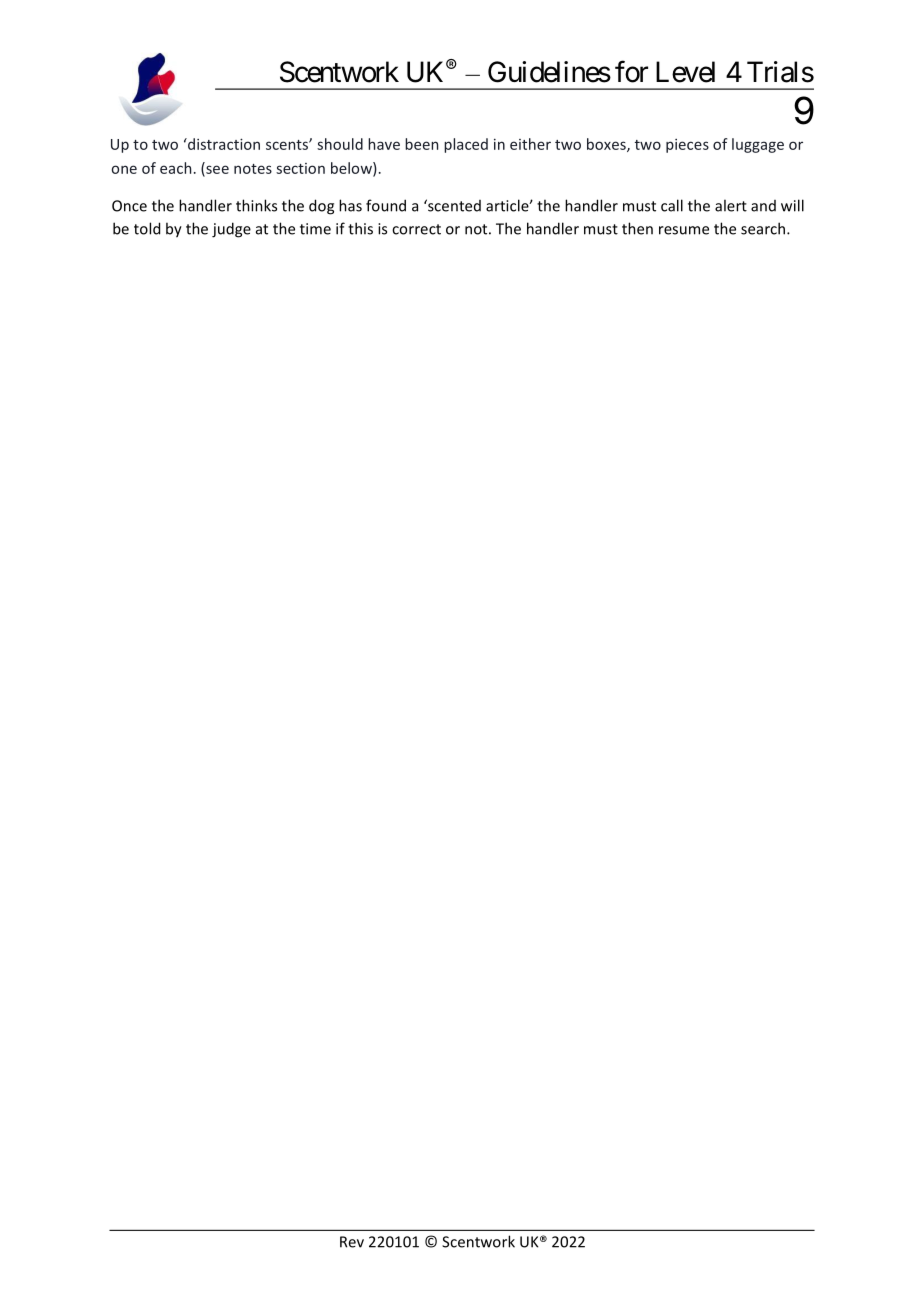 This page has width=924, height=1308. I want to click on judge, so click(231, 230).
